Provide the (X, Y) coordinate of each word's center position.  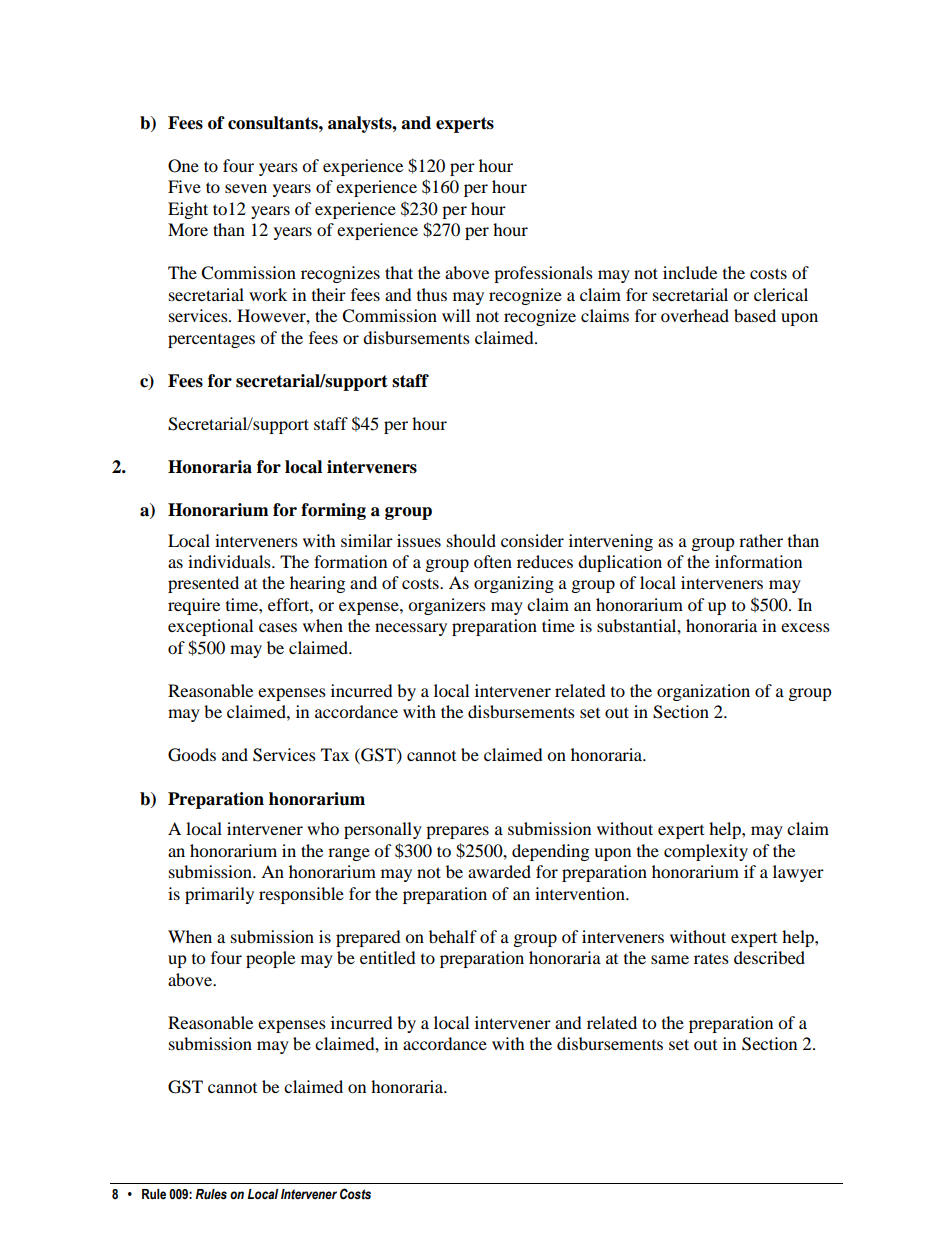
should (471, 540)
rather (761, 540)
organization (703, 692)
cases (278, 627)
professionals (543, 274)
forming (333, 511)
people (270, 959)
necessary (411, 629)
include (690, 272)
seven (246, 188)
